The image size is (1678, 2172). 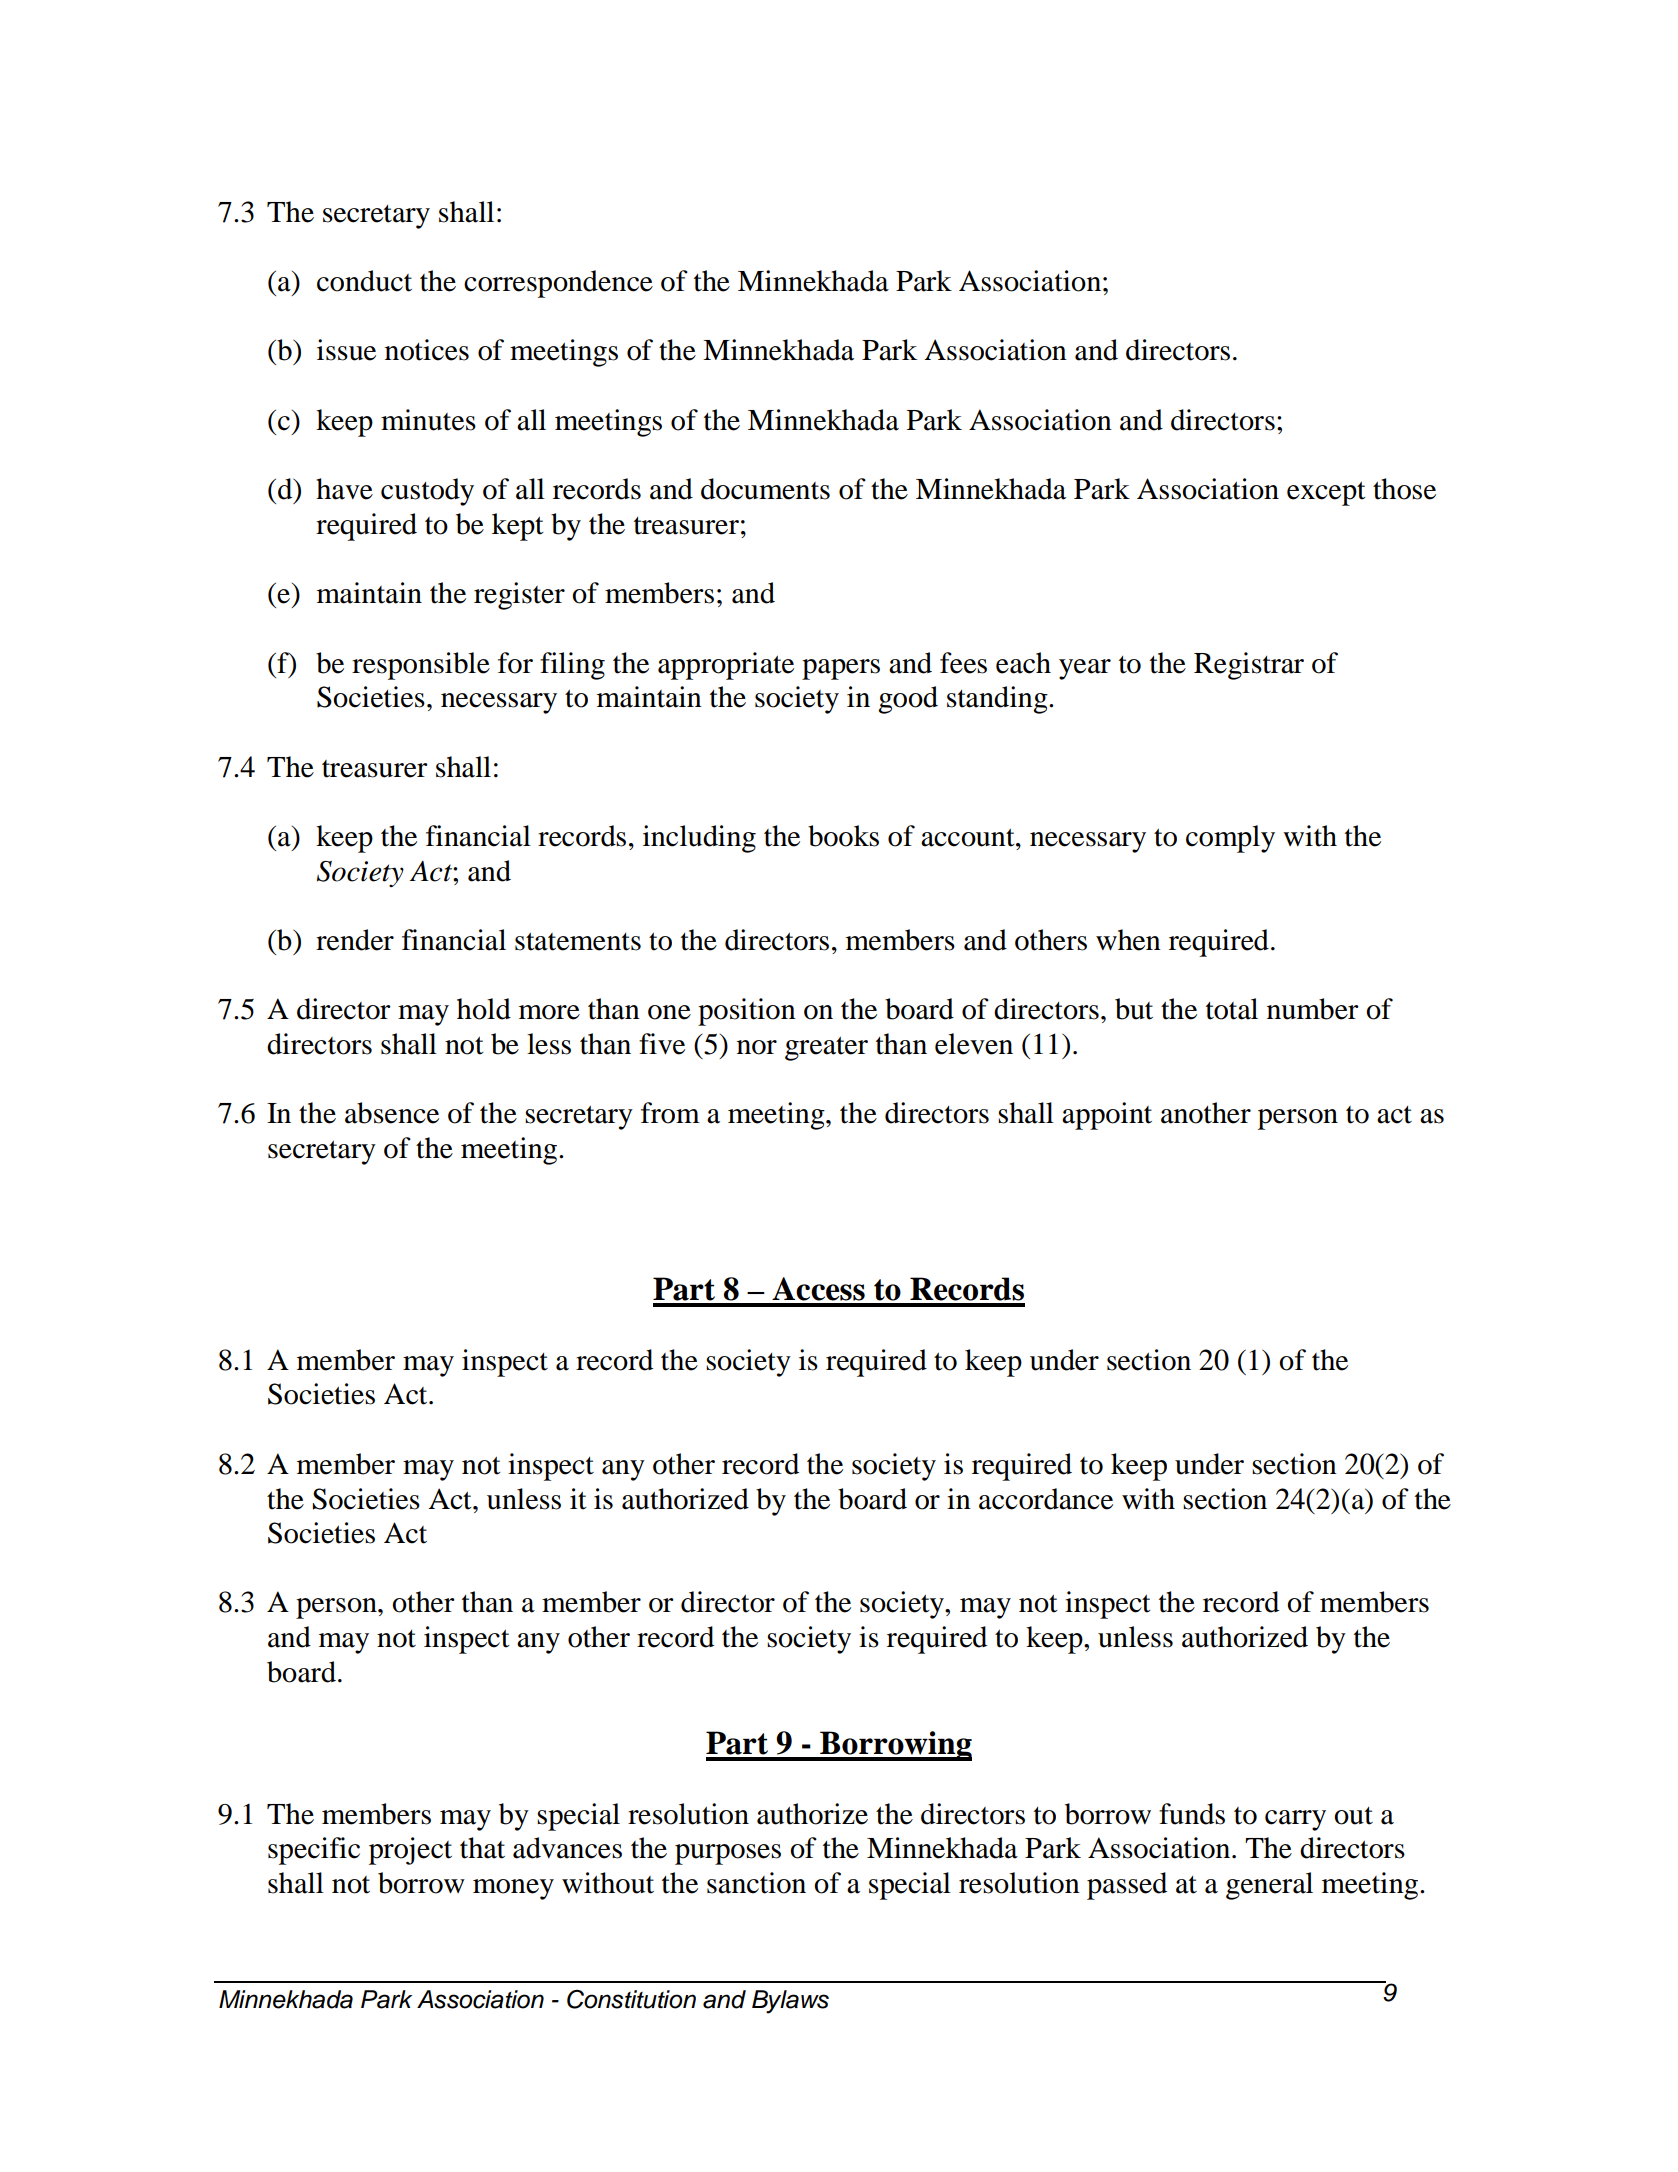 I want to click on greater, so click(x=826, y=1048).
